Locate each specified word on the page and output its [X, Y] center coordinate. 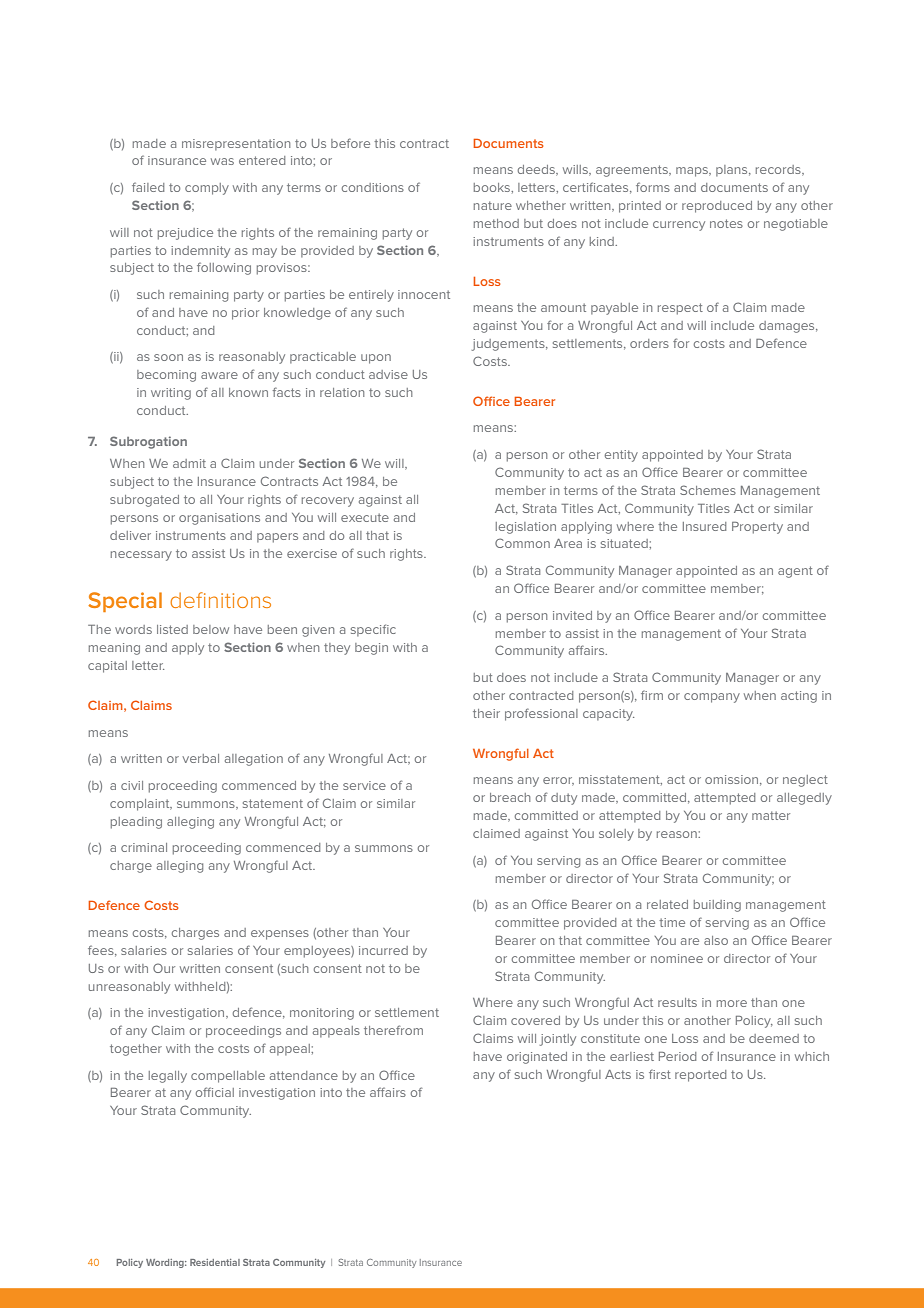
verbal [201, 758]
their [486, 713]
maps [693, 172]
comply [207, 189]
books [493, 188]
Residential [215, 1262]
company [712, 698]
